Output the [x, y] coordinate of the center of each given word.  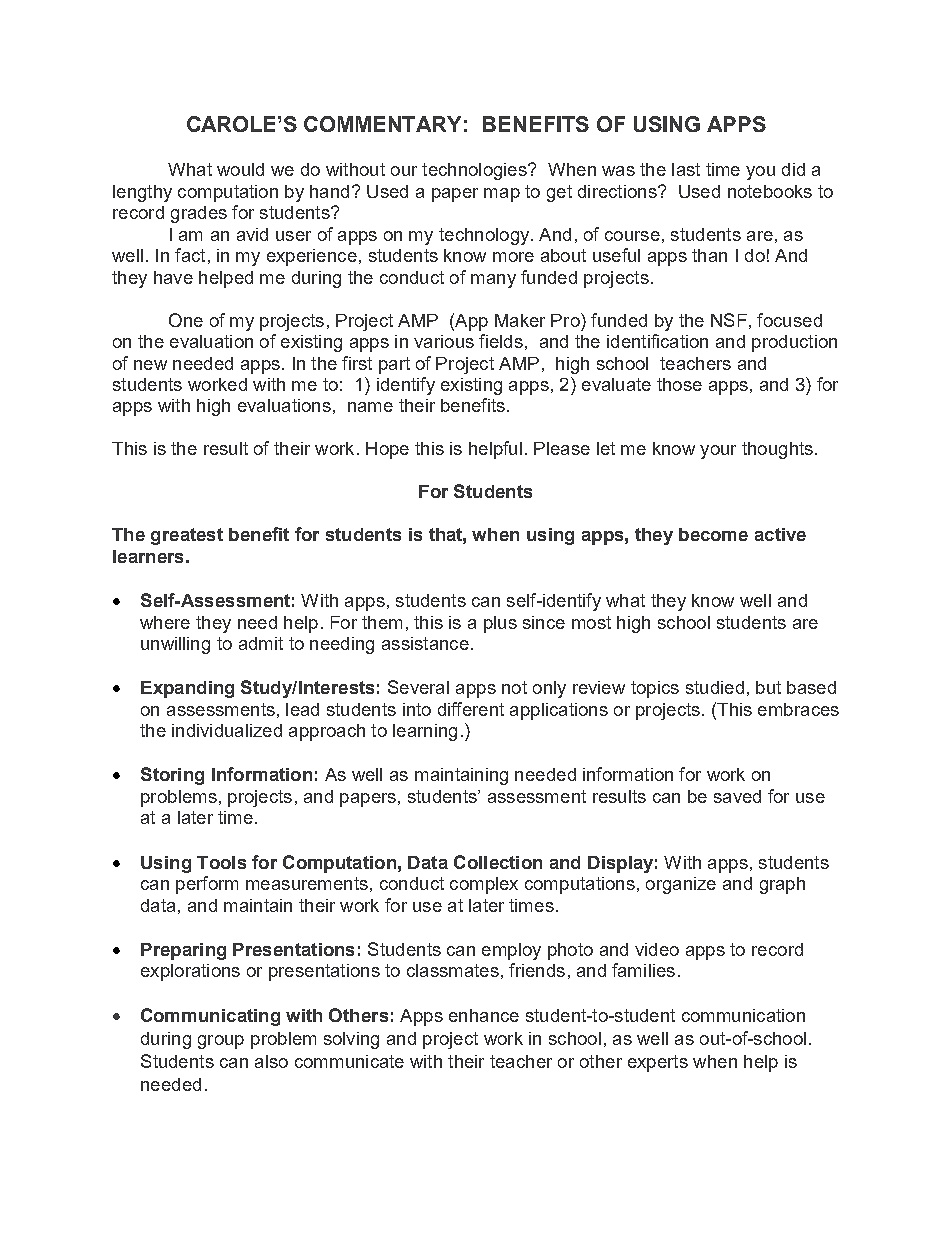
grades [199, 214]
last [686, 169]
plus [500, 624]
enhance [484, 1015]
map [502, 195]
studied [715, 687]
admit [261, 643]
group [221, 1042]
